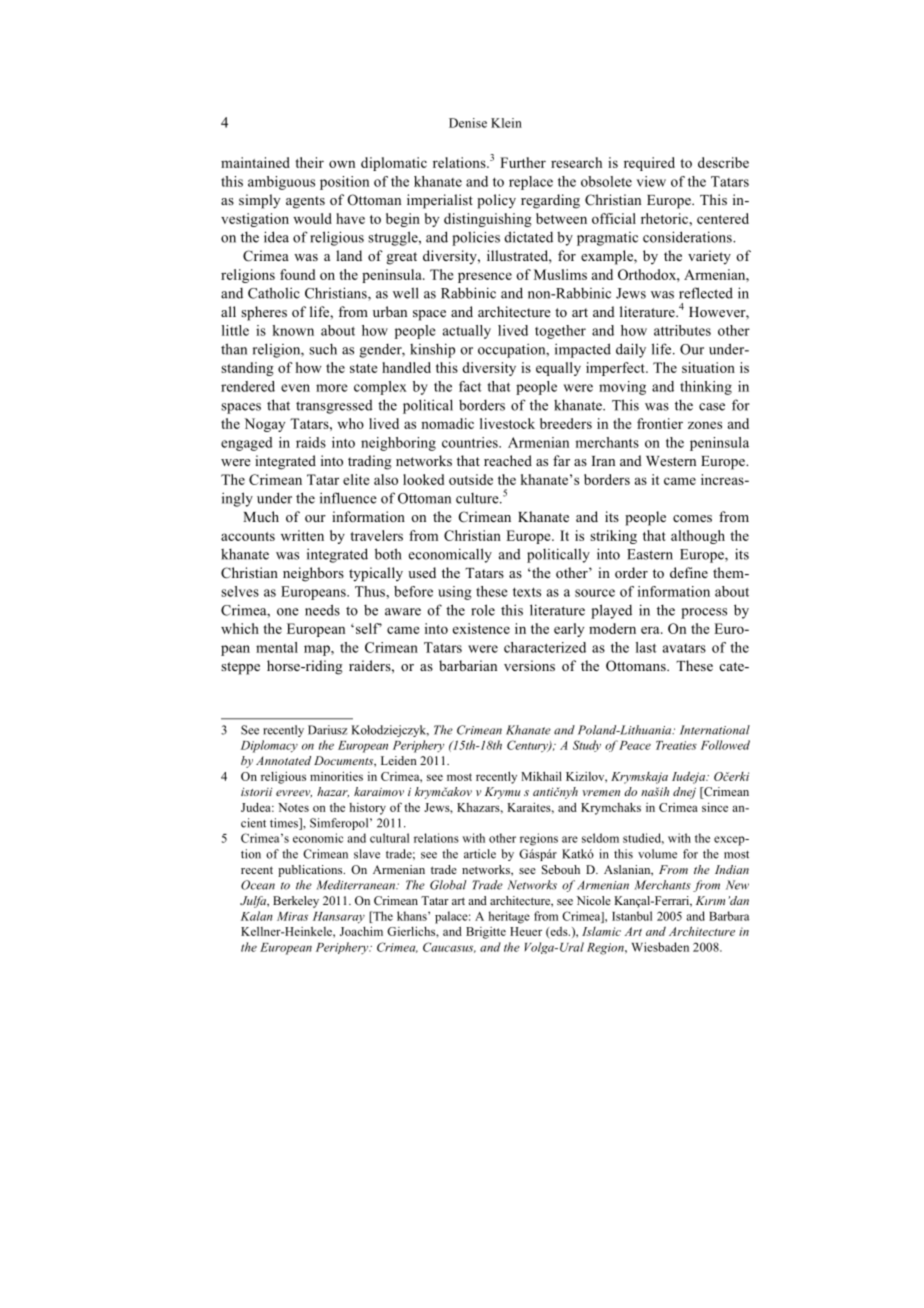  I want to click on fact, so click(470, 386).
